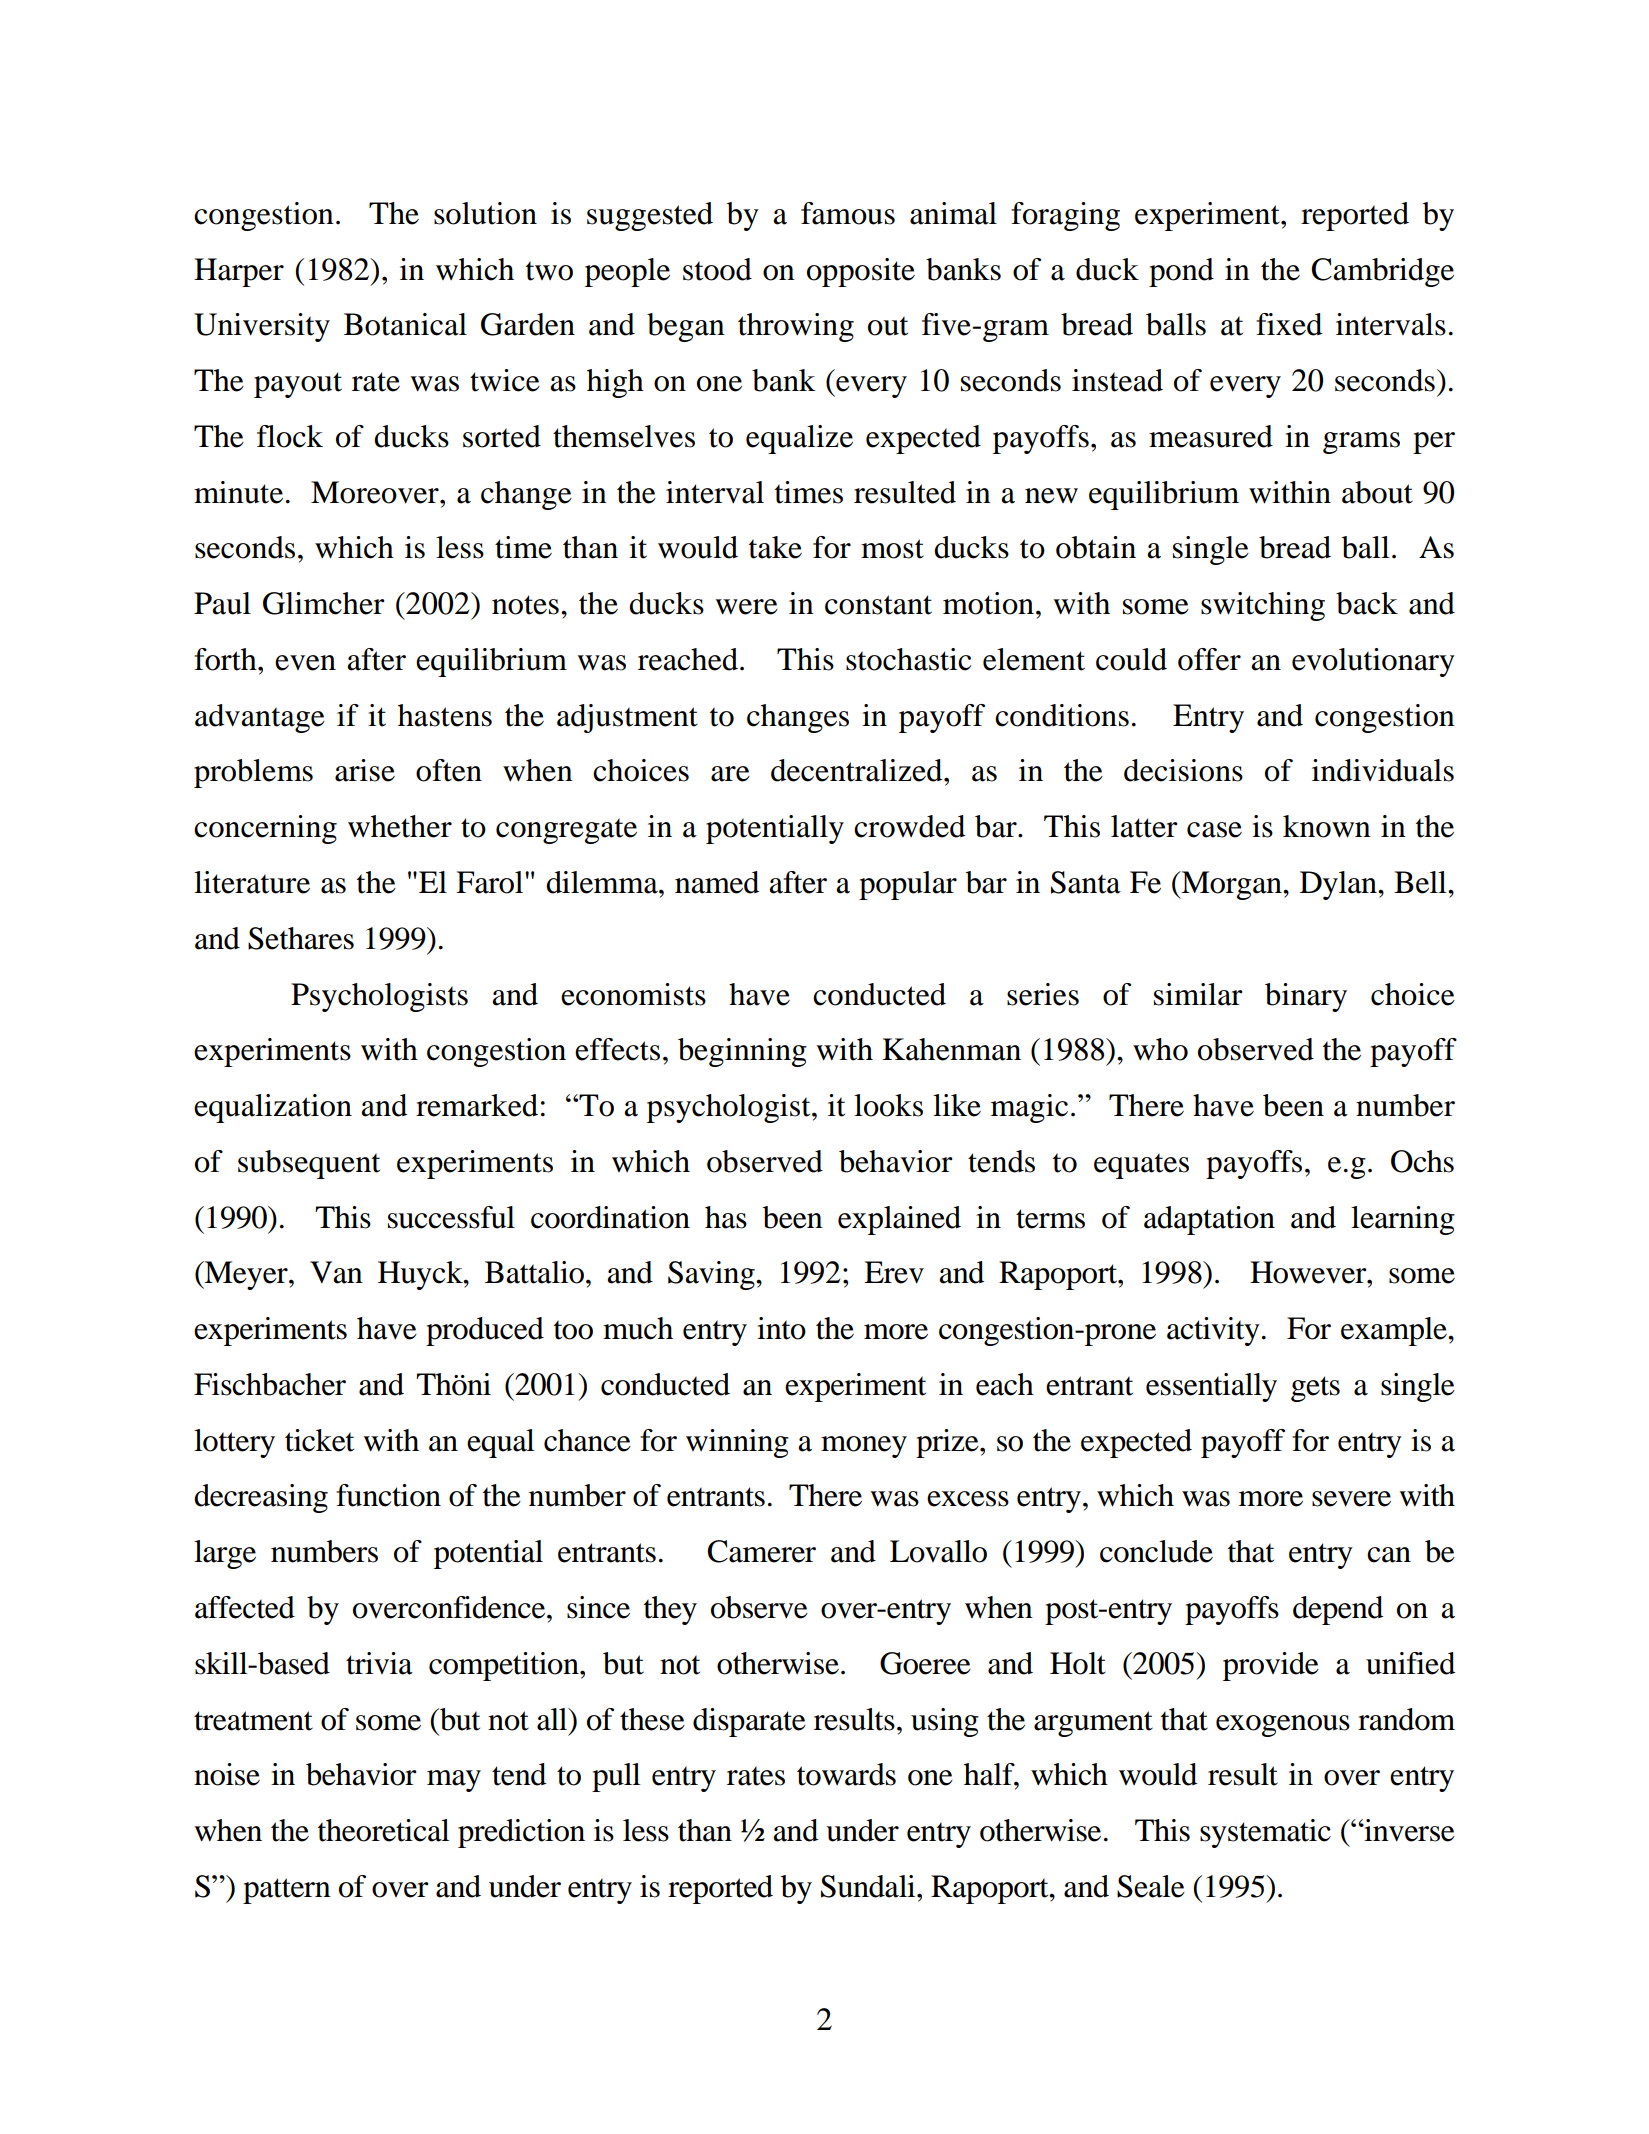 The height and width of the document is (2134, 1649). What do you see at coordinates (1306, 997) in the document?
I see `binary` at bounding box center [1306, 997].
